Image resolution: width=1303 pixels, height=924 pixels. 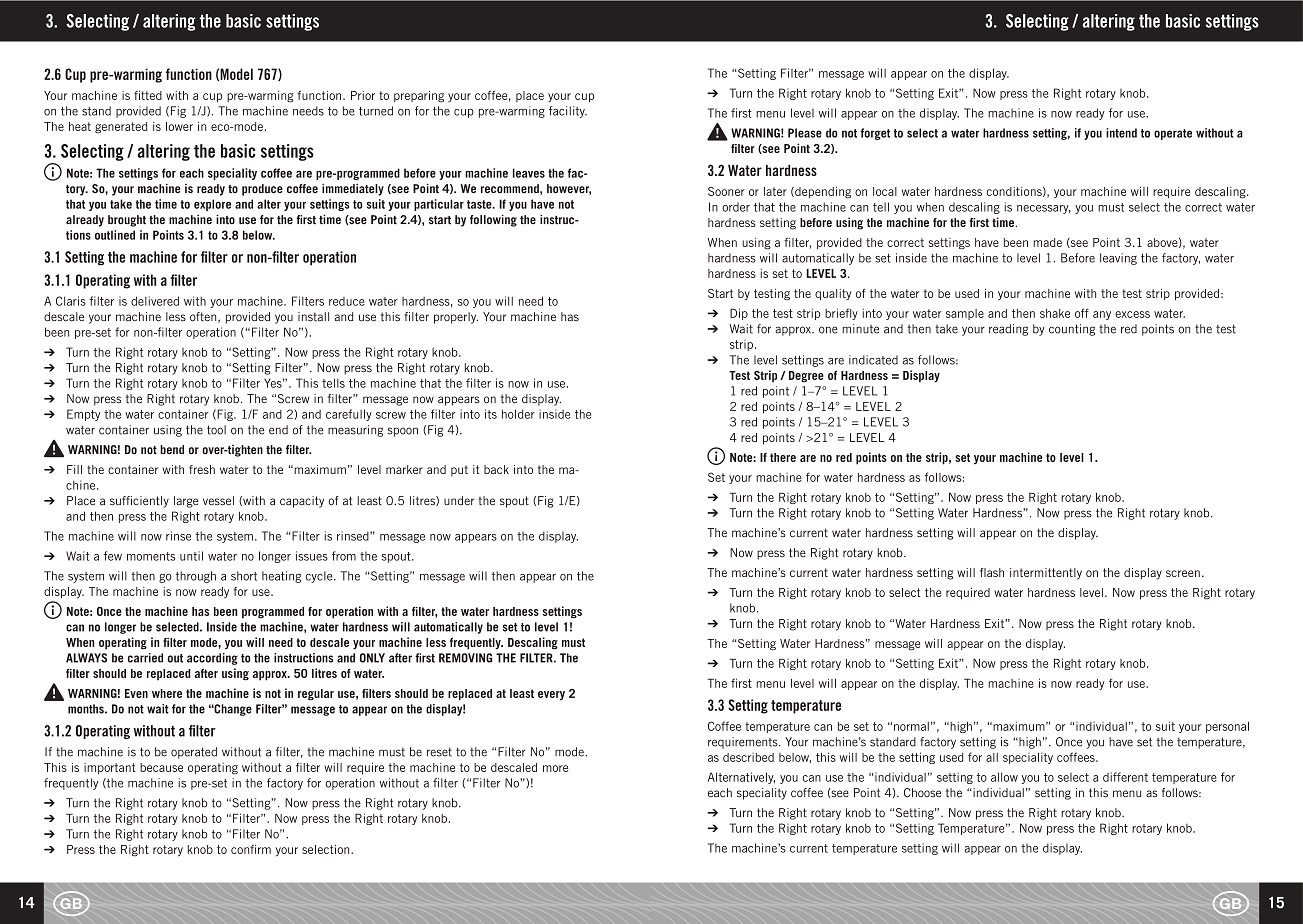 I want to click on more, so click(x=555, y=768).
